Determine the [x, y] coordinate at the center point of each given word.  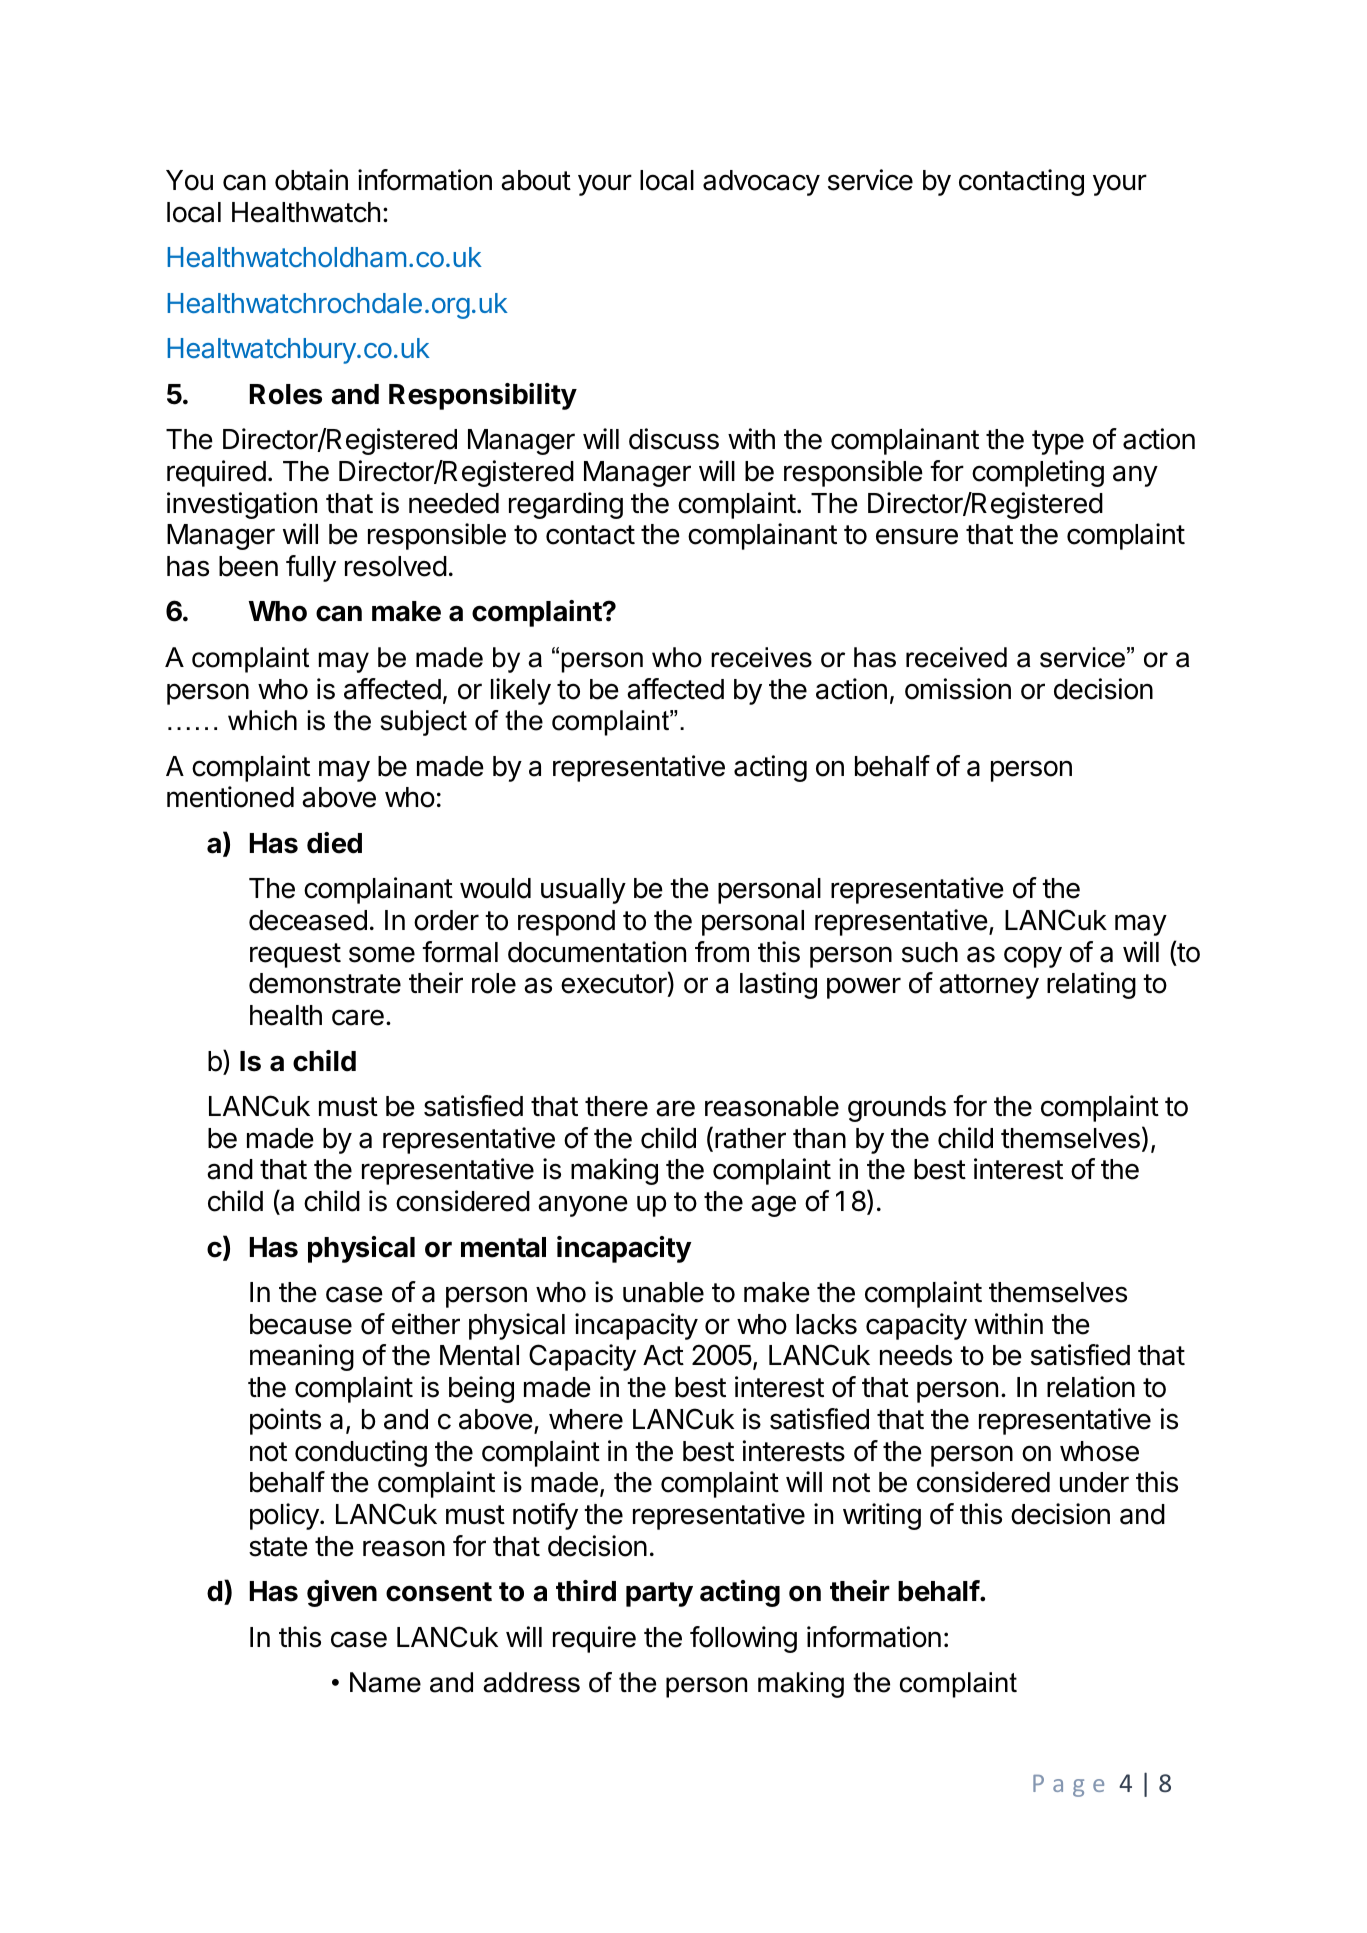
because [301, 1324]
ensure [917, 536]
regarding [566, 505]
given [342, 1593]
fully [311, 568]
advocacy [761, 183]
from [722, 952]
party [659, 1594]
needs [916, 1355]
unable [663, 1292]
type [1058, 442]
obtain [311, 180]
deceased [308, 920]
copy [1033, 957]
